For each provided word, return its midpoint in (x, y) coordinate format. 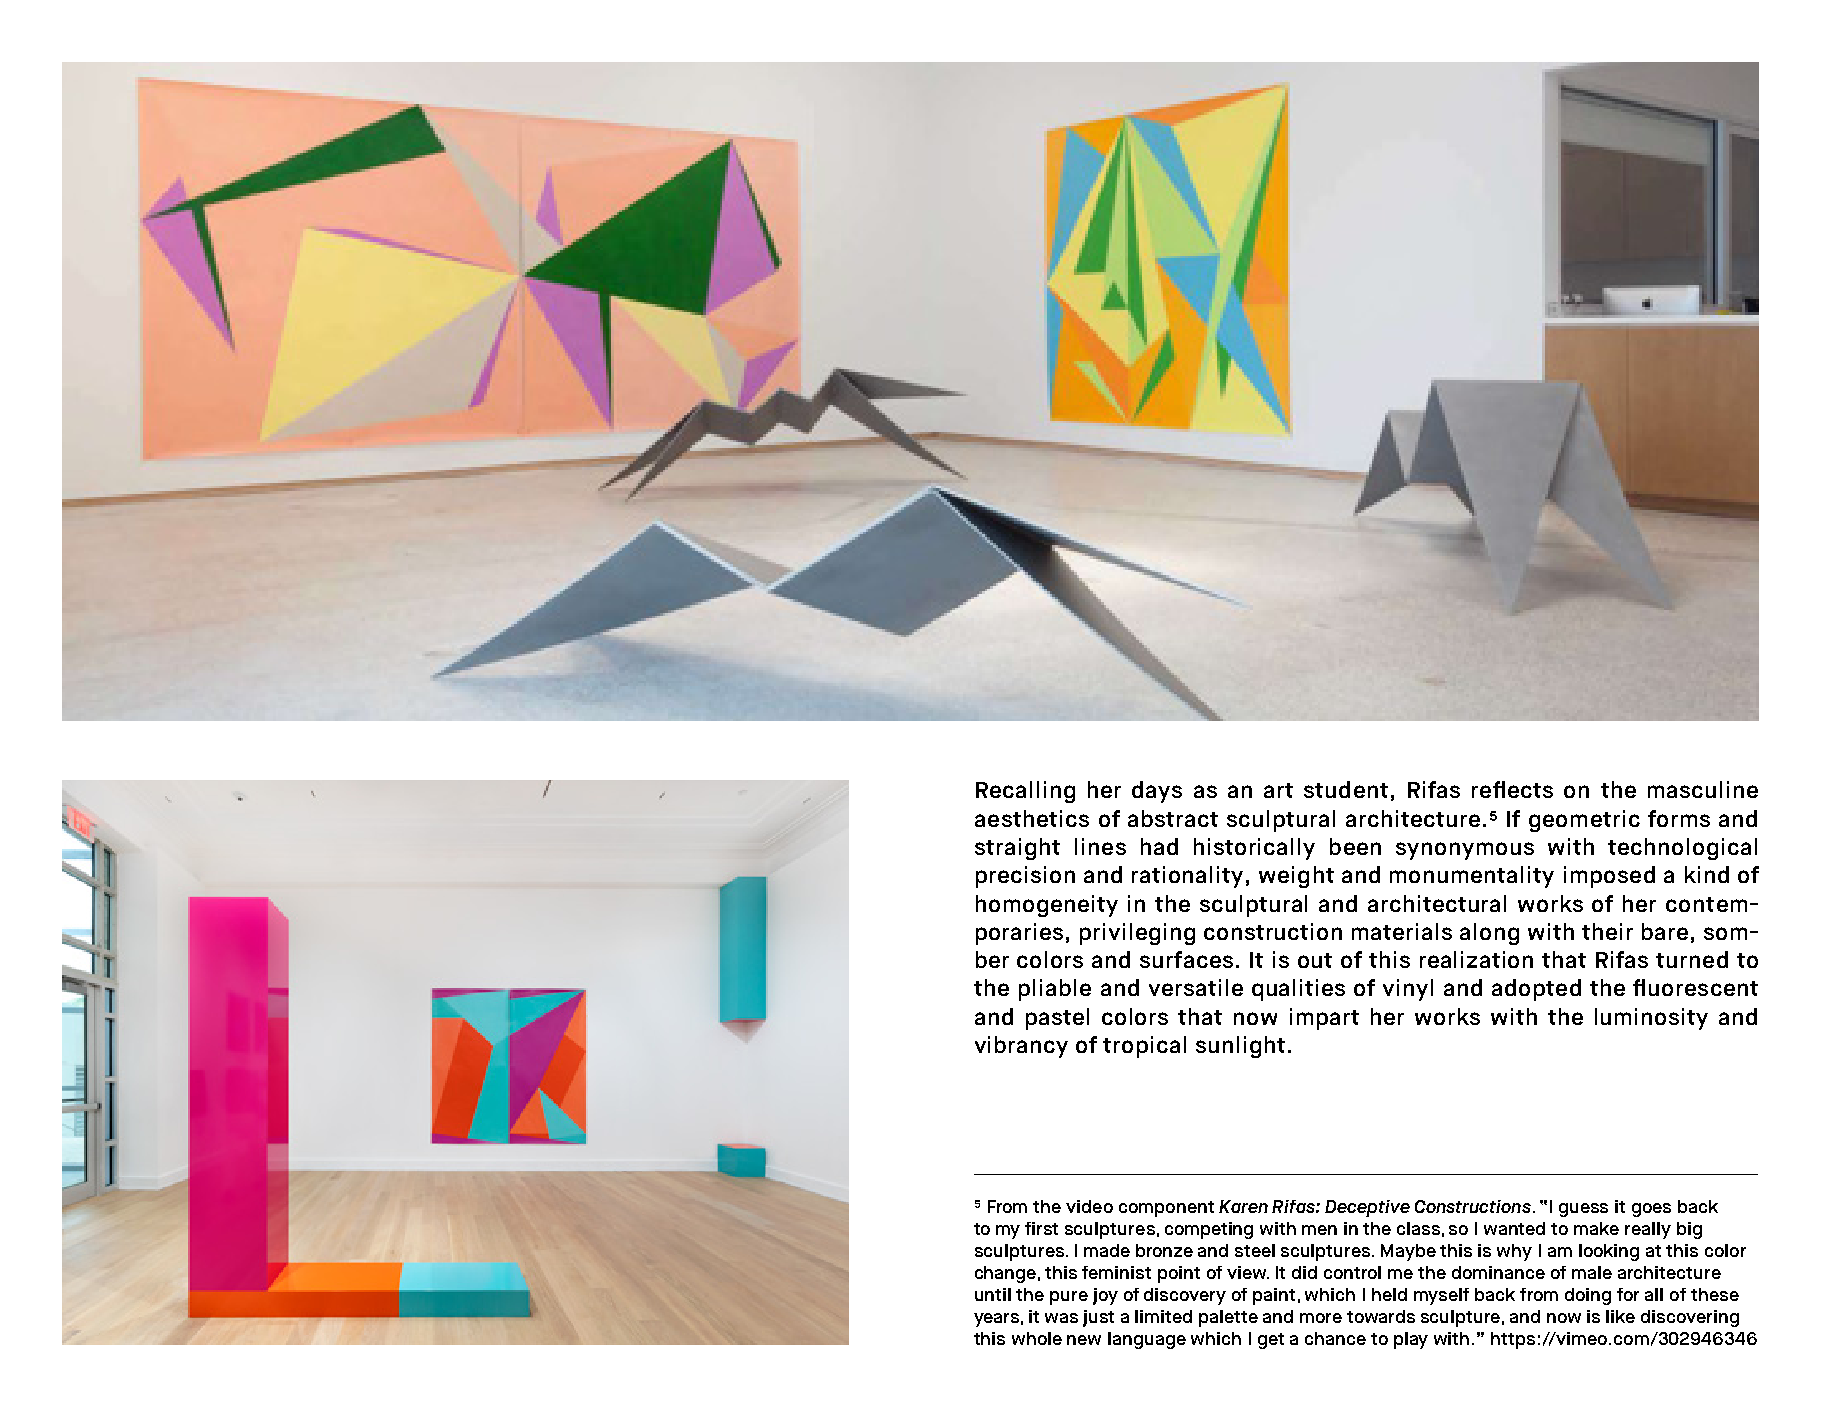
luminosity (1651, 1019)
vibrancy (1021, 1047)
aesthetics (1032, 818)
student (1346, 789)
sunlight (1240, 1047)
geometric (1584, 821)
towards (1381, 1316)
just (1098, 1318)
